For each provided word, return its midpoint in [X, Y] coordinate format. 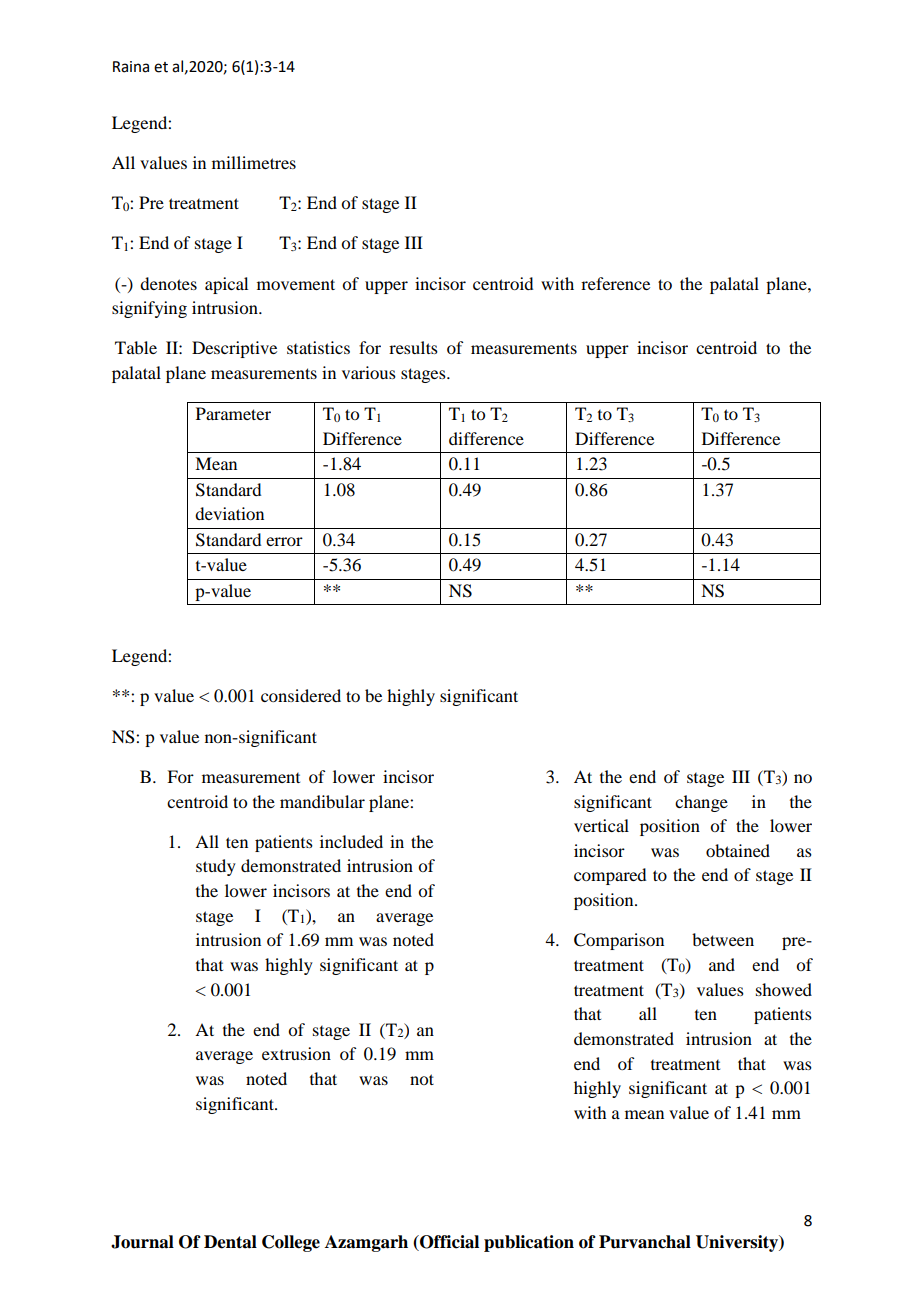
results [413, 347]
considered [301, 695]
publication [529, 1243]
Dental [230, 1242]
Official [448, 1243]
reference [615, 283]
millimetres [254, 162]
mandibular [322, 801]
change [701, 803]
